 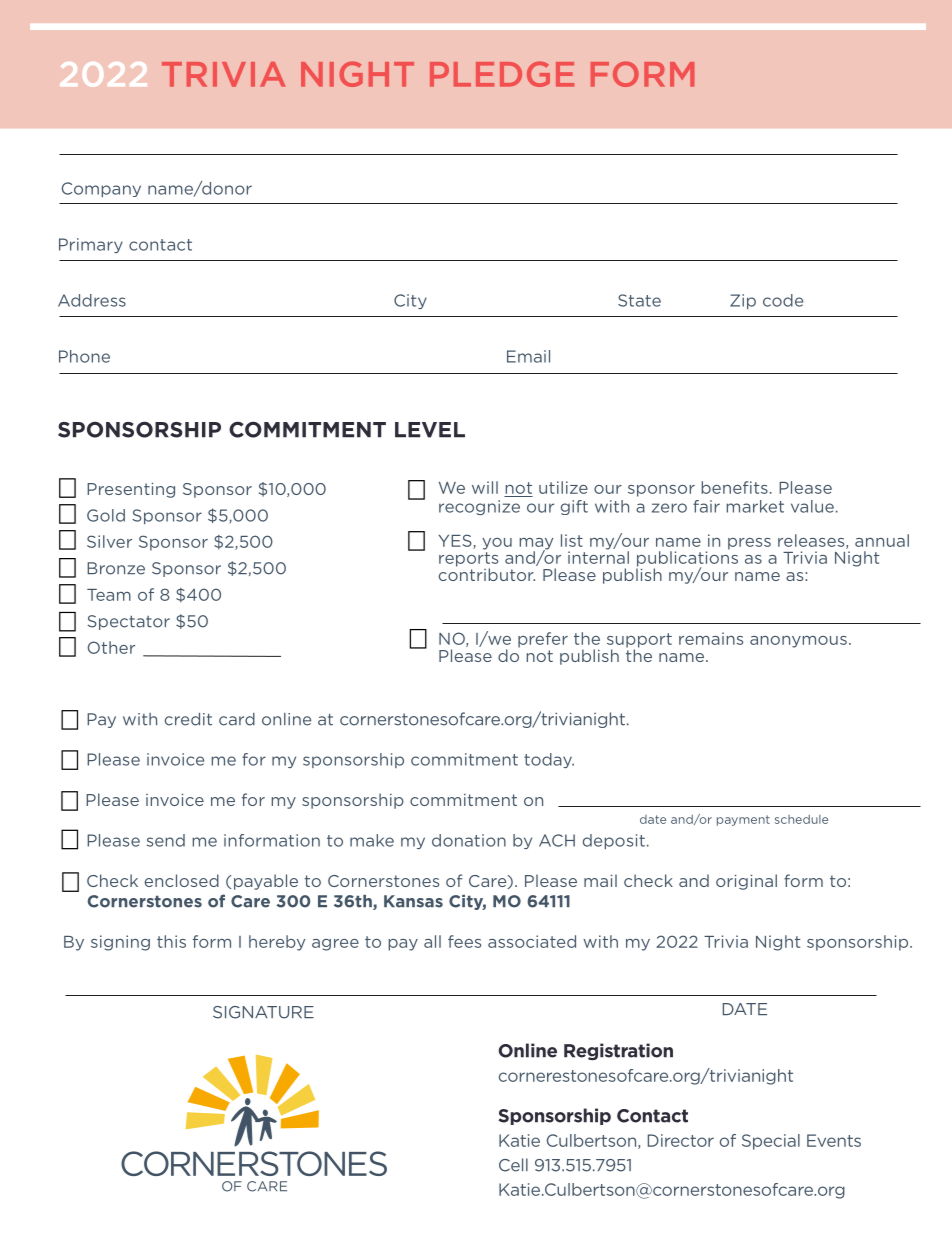 I want to click on code, so click(x=783, y=300).
